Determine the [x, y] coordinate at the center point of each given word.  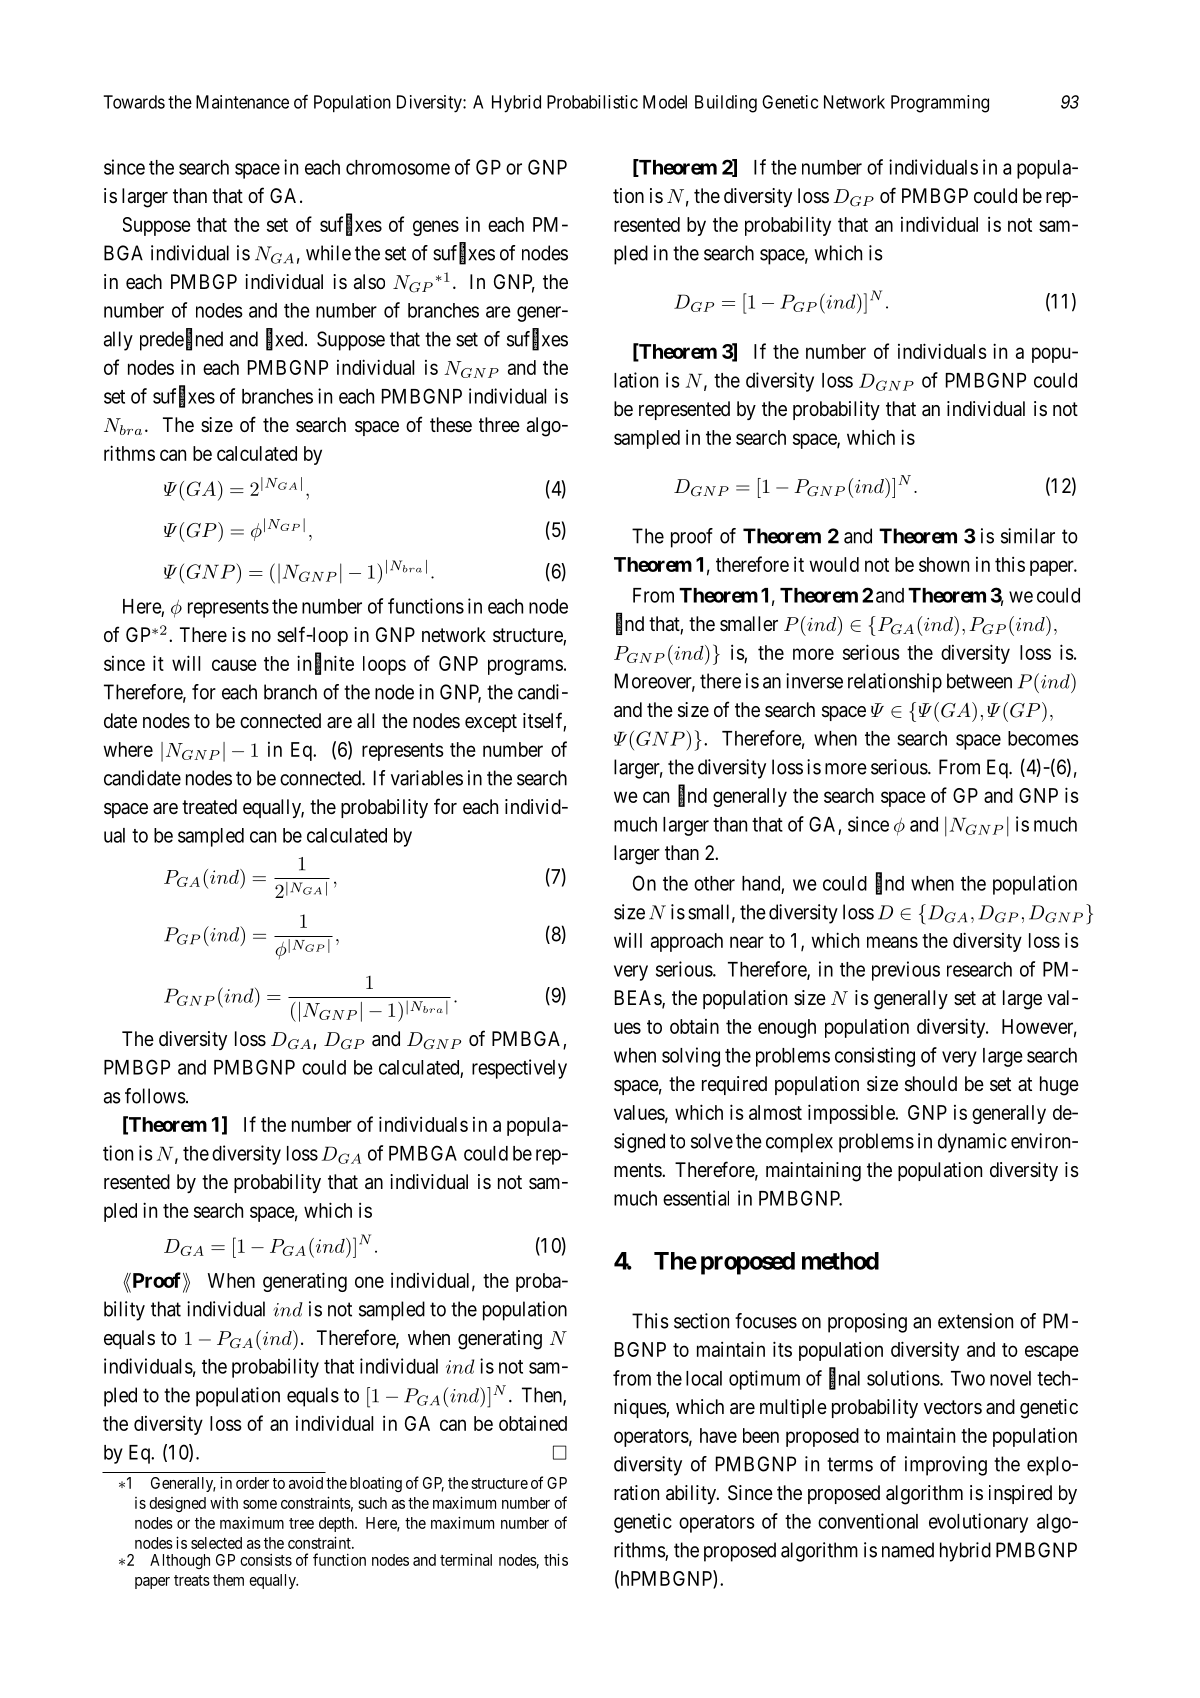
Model [665, 102]
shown [944, 564]
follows [155, 1096]
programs [525, 667]
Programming [940, 104]
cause [234, 665]
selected [216, 1543]
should [931, 1084]
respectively [519, 1069]
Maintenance [242, 102]
